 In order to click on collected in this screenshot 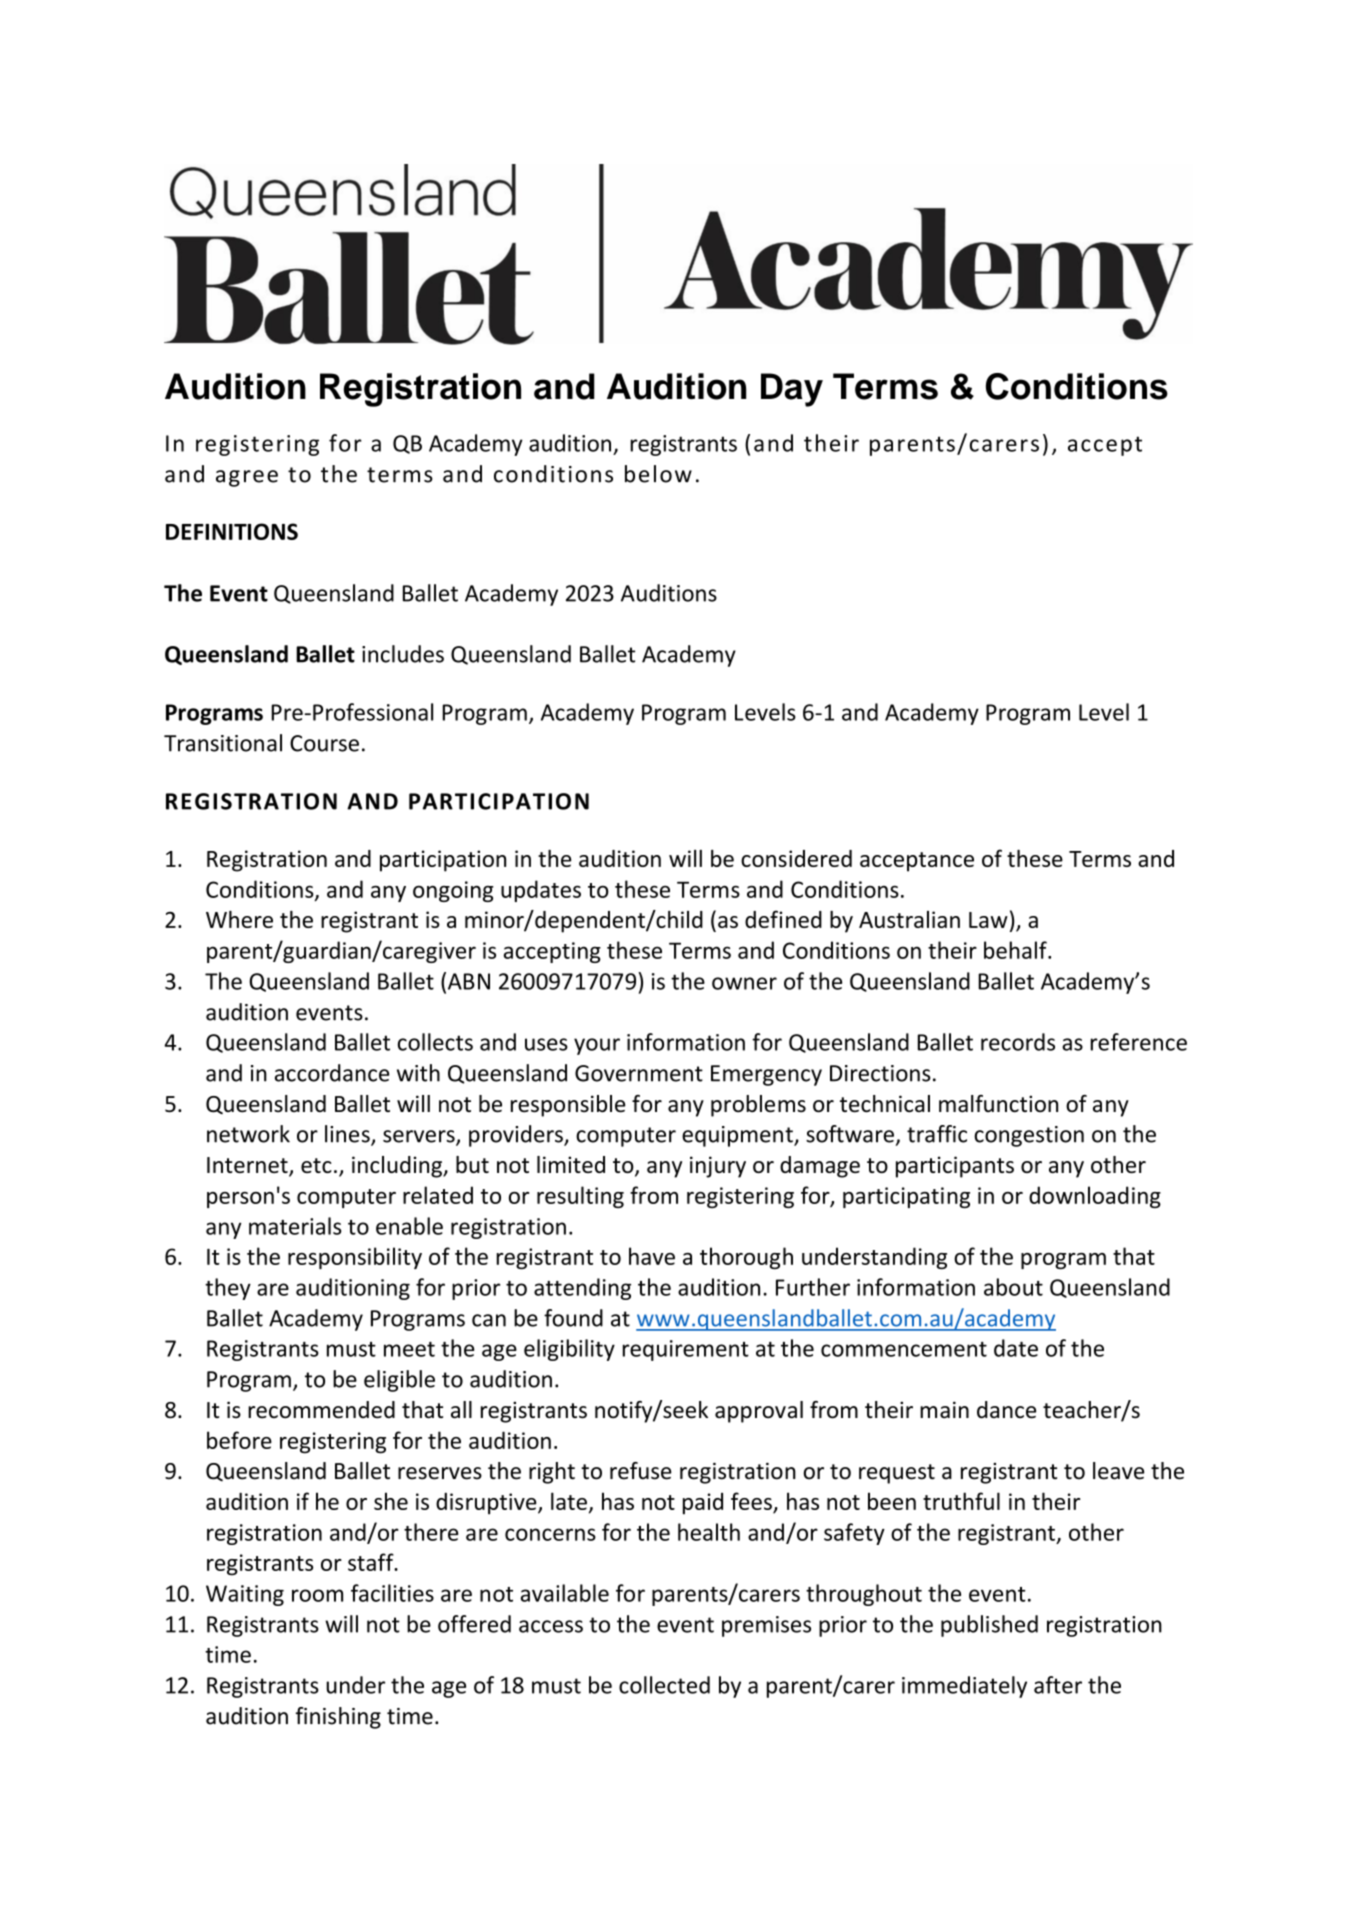, I will do `click(664, 1685)`.
